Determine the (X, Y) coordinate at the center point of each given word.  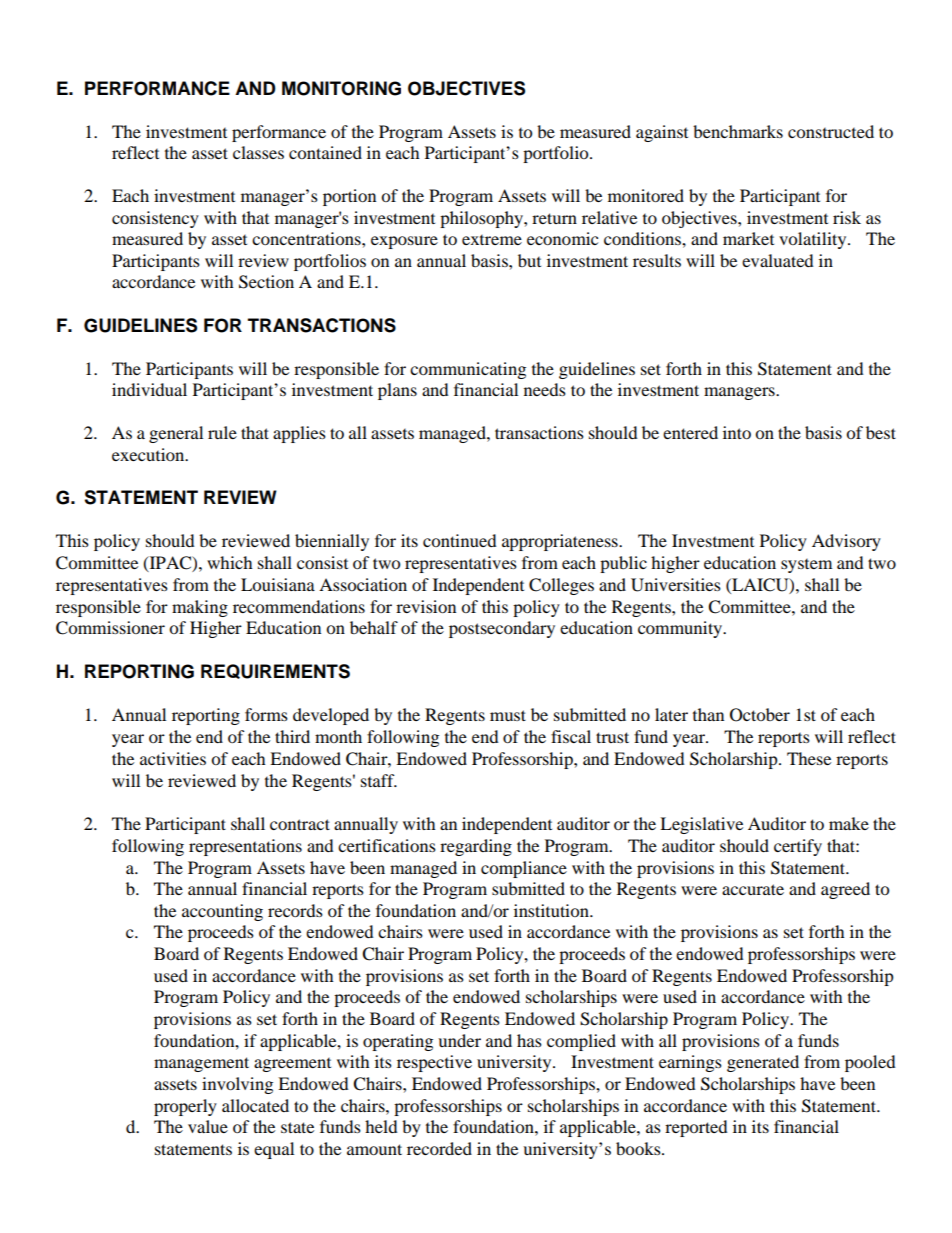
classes (258, 152)
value (208, 1126)
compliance (524, 869)
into (737, 432)
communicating (468, 370)
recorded (439, 1148)
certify (798, 847)
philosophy (482, 219)
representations (245, 847)
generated (763, 1063)
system (806, 566)
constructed (831, 131)
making (200, 608)
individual (149, 389)
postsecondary (502, 629)
